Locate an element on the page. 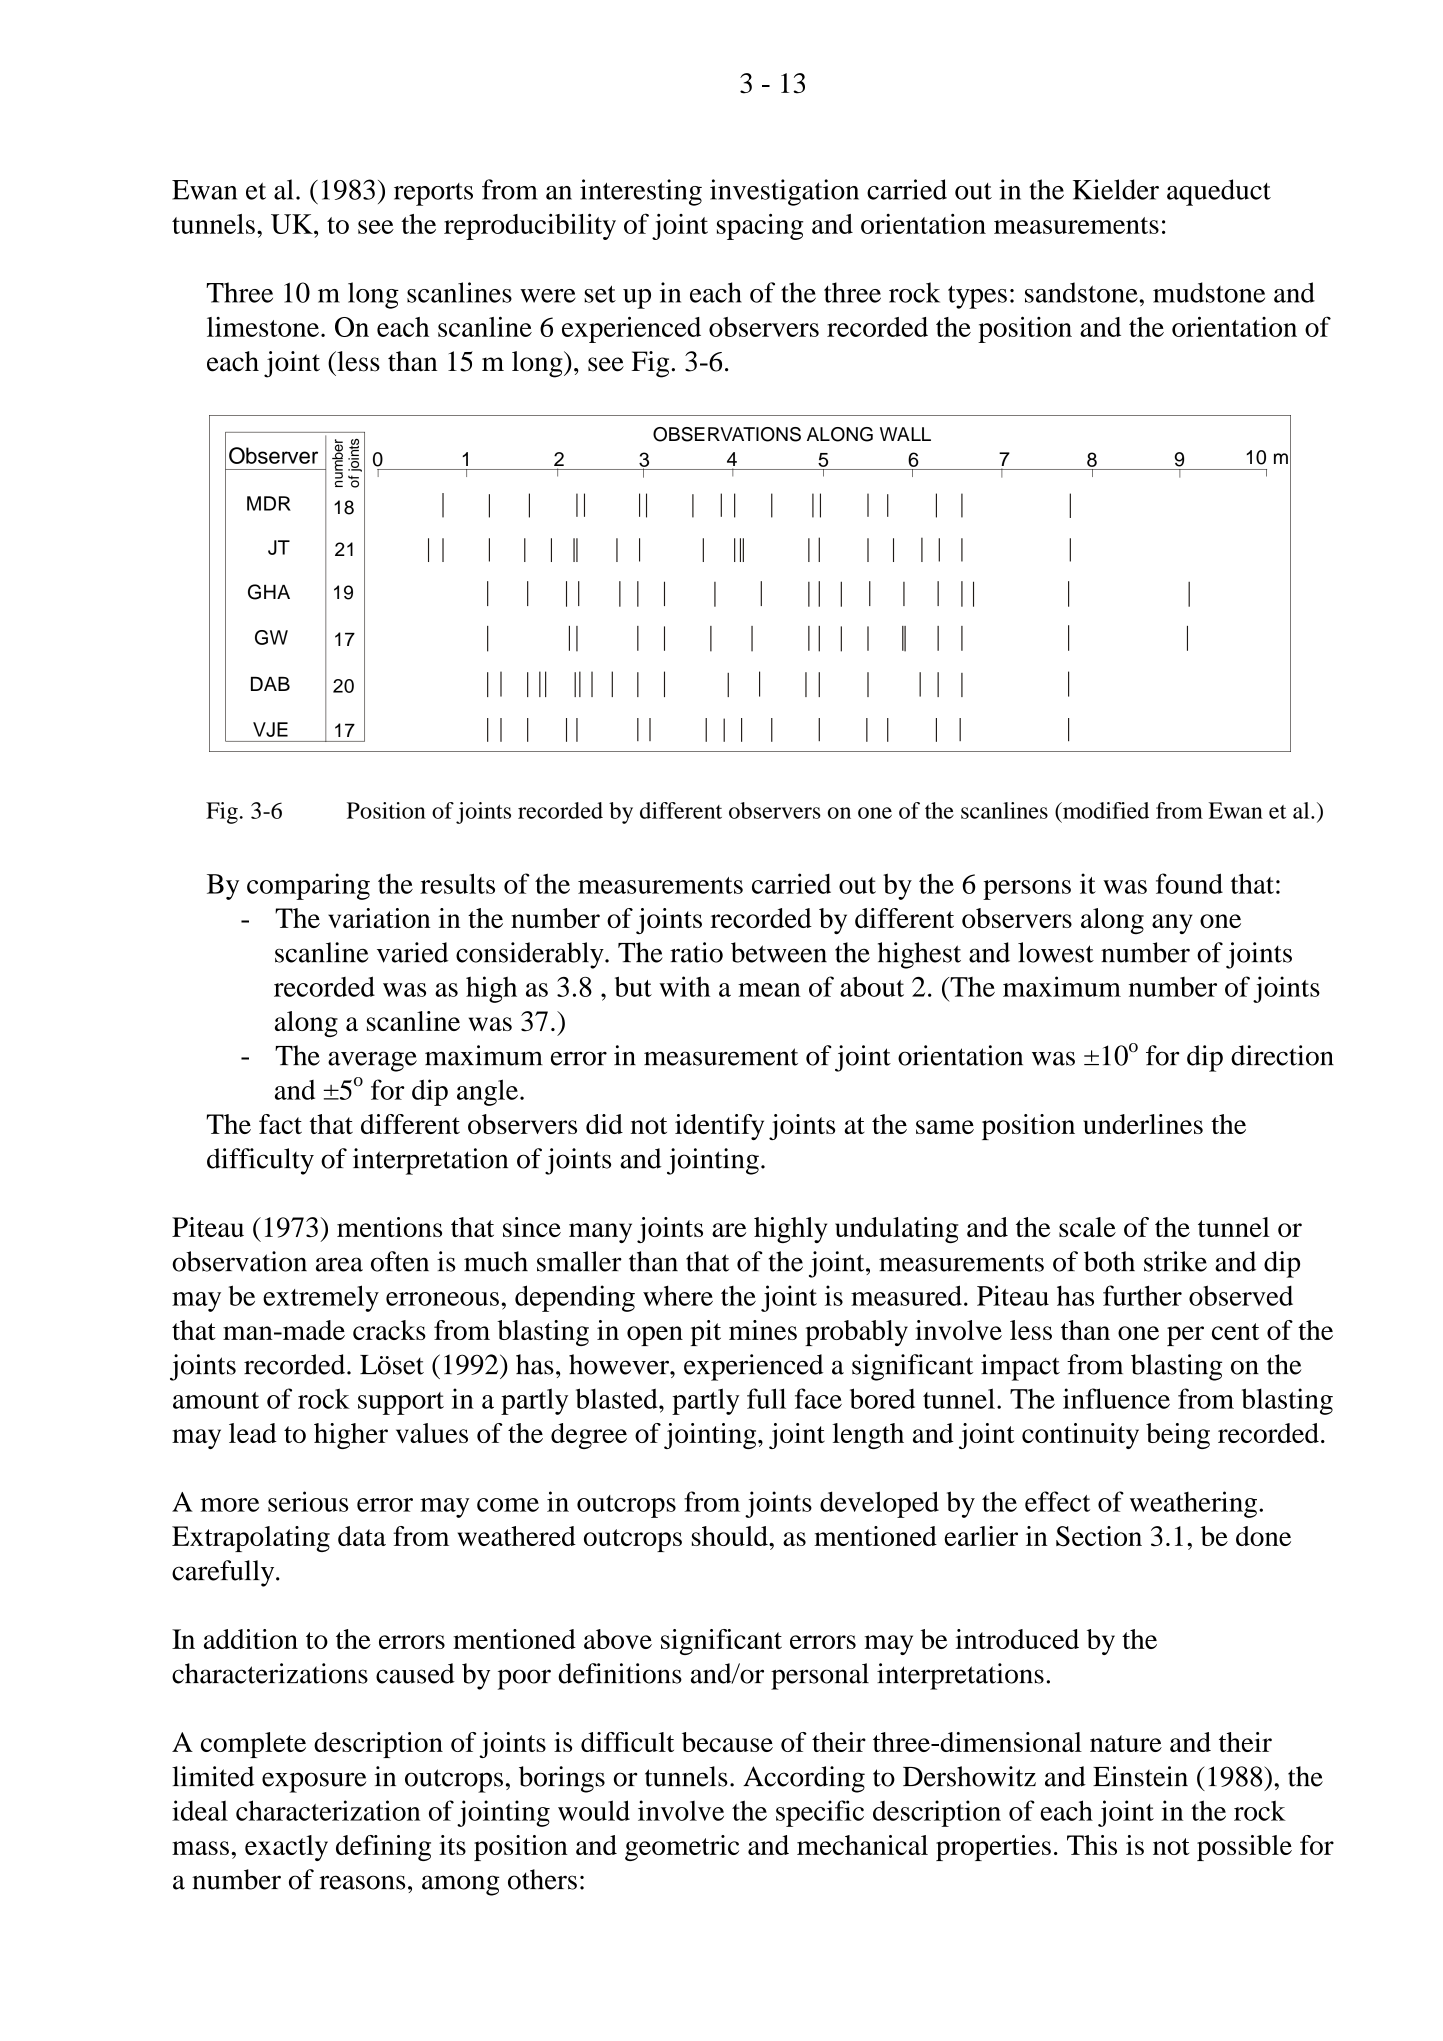 The height and width of the image is (2041, 1443). face is located at coordinates (818, 1398).
